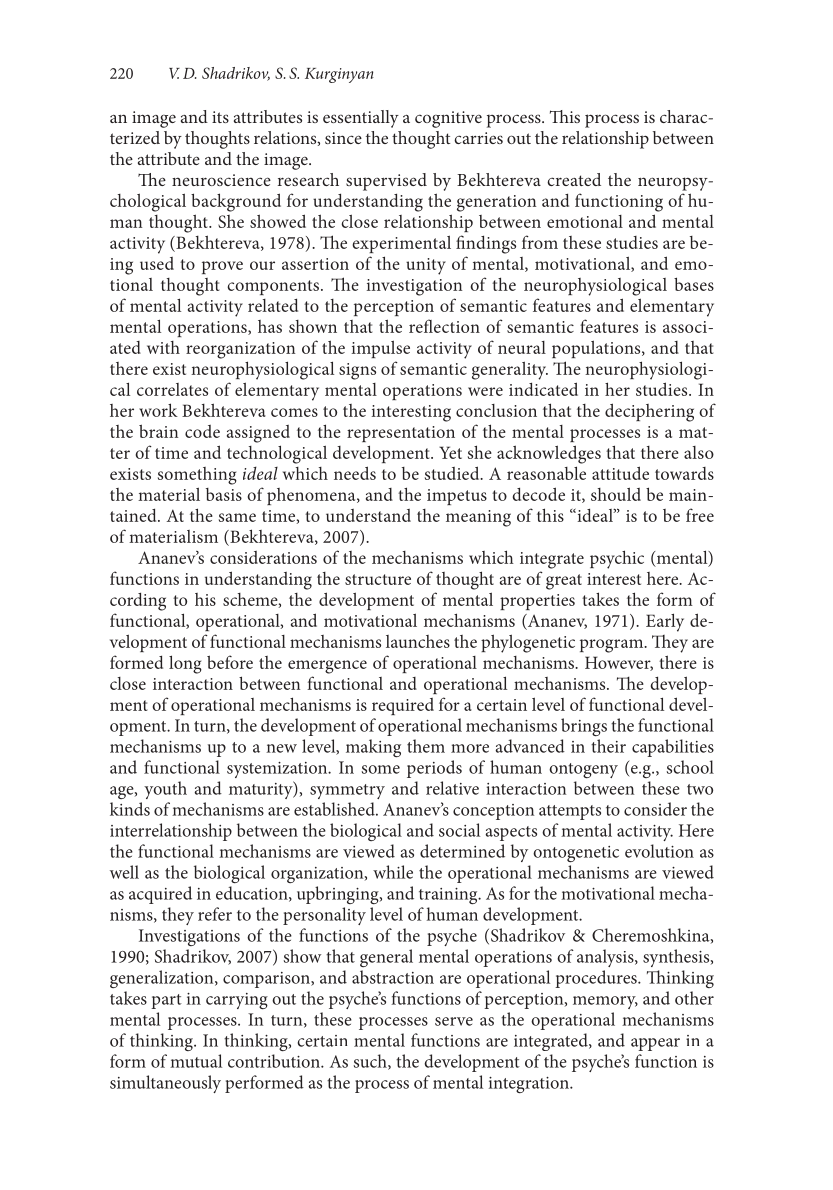  I want to click on youth, so click(165, 790).
